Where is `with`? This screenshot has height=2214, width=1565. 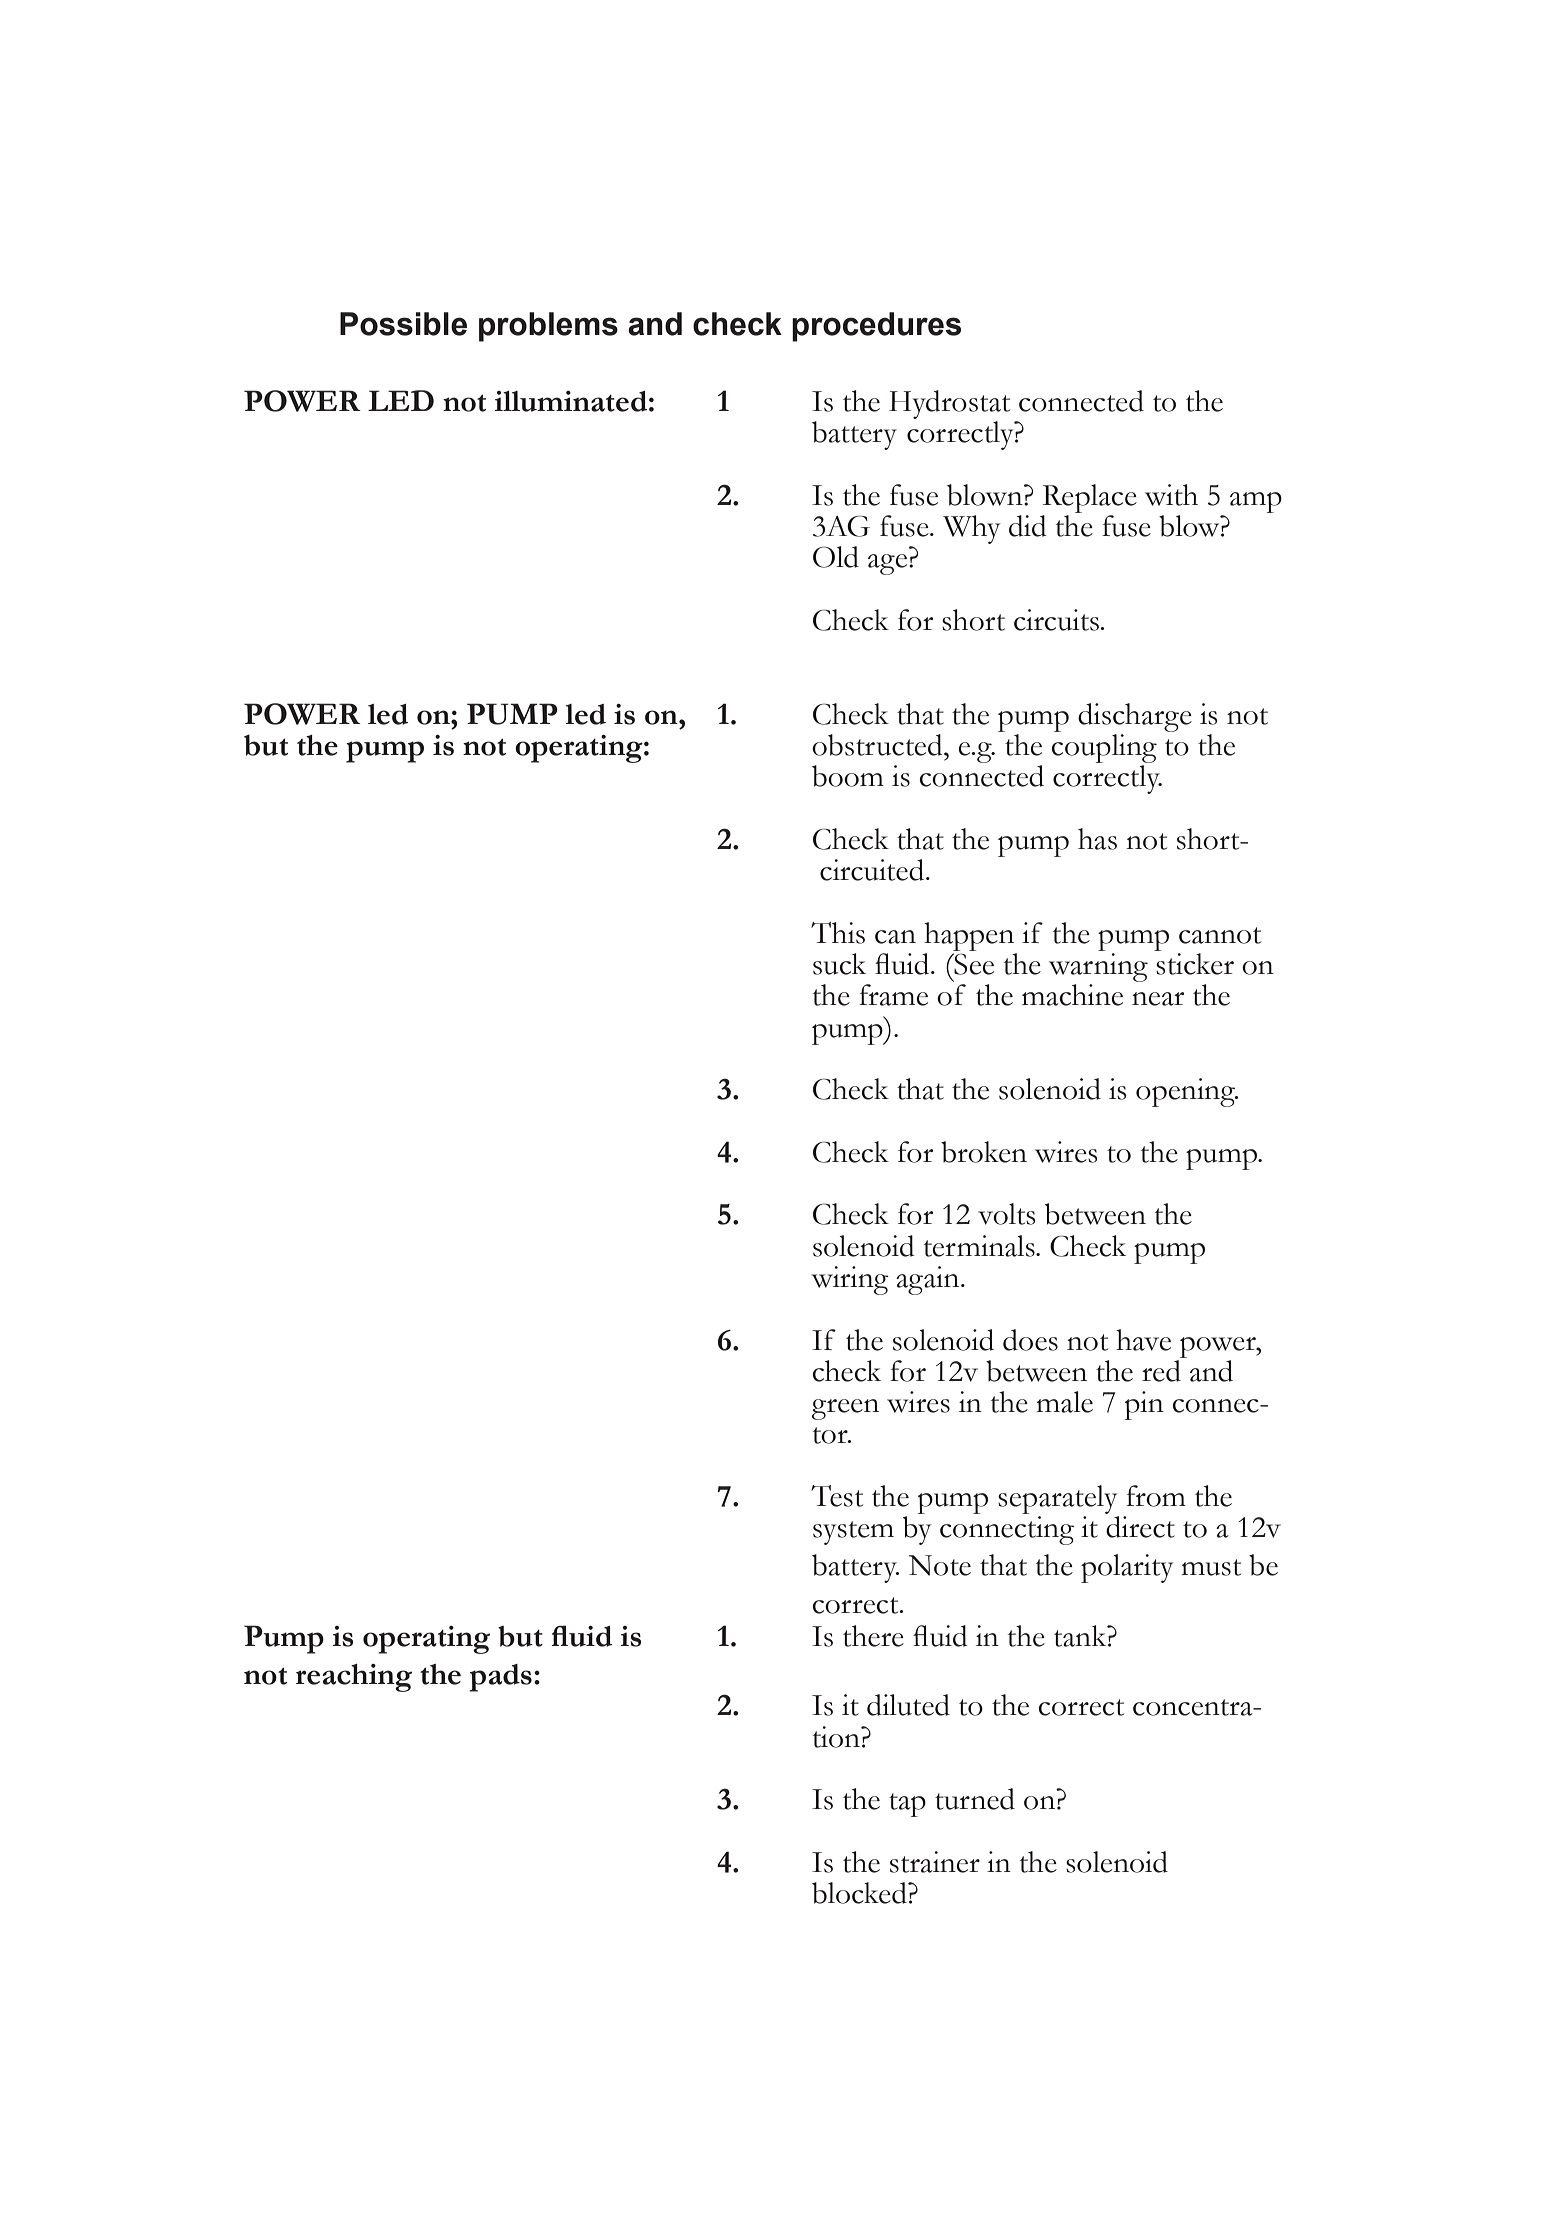
with is located at coordinates (1171, 495).
